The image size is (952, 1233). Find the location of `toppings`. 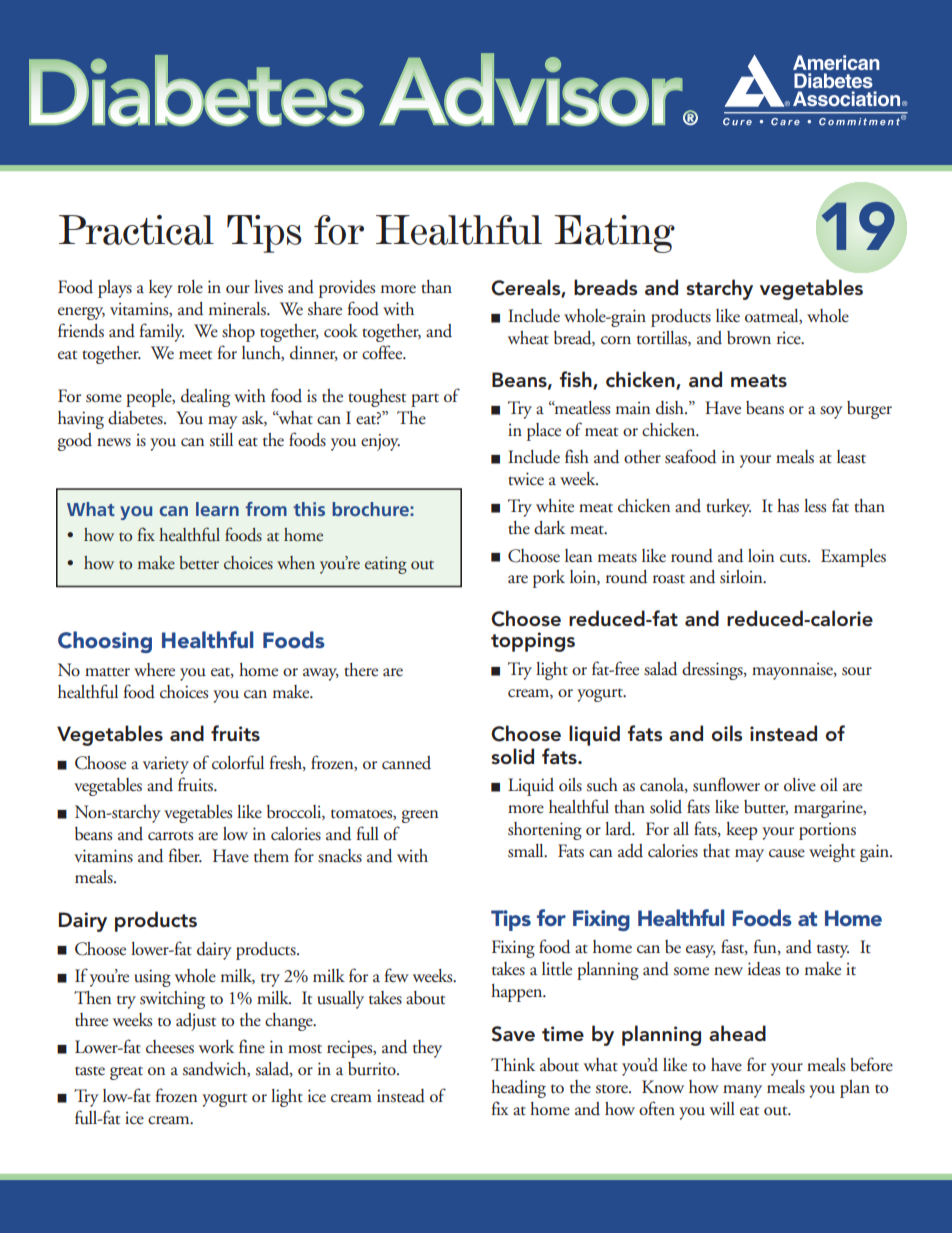

toppings is located at coordinates (533, 642).
